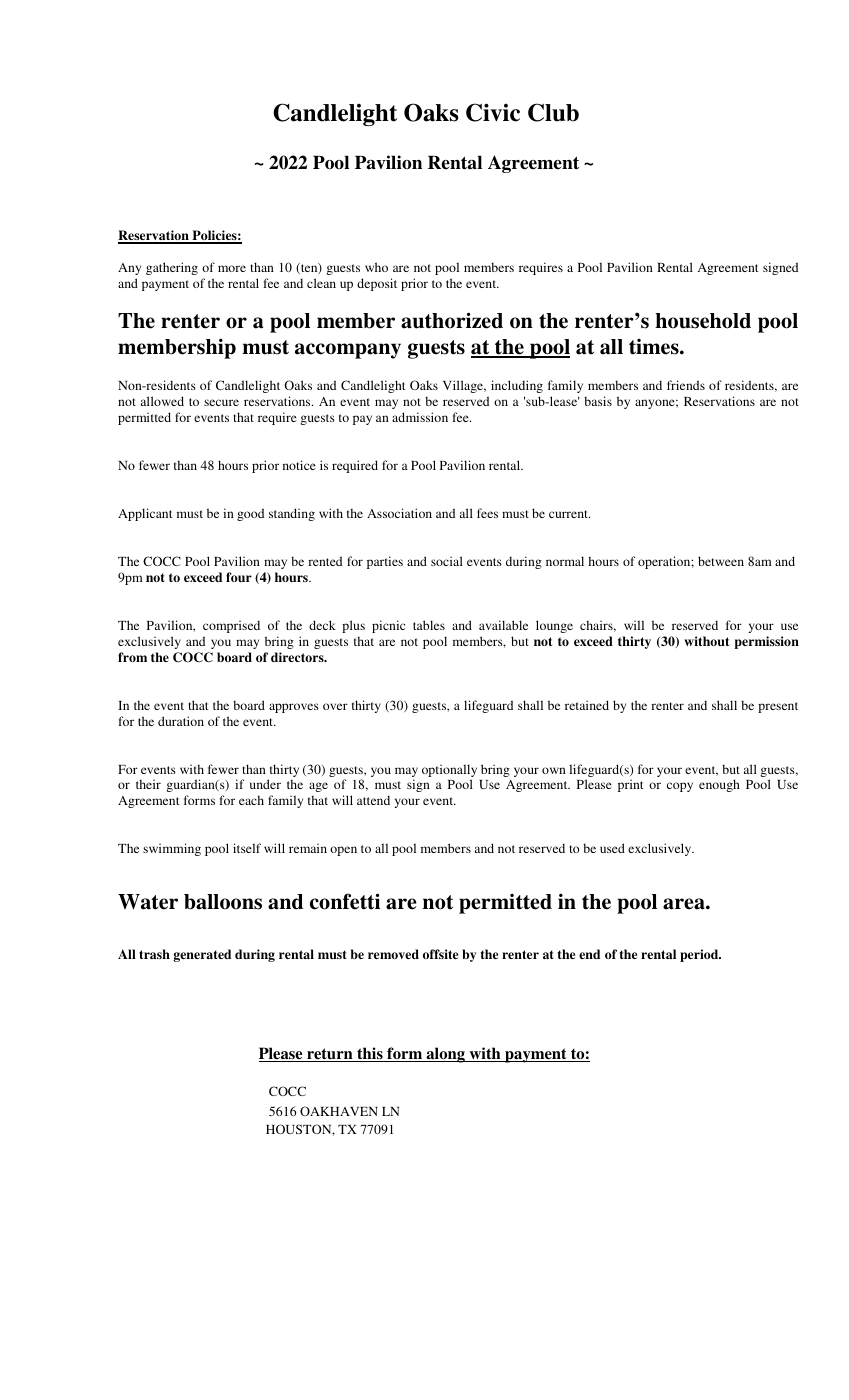 This screenshot has height=1400, width=849. What do you see at coordinates (553, 112) in the screenshot?
I see `Club` at bounding box center [553, 112].
